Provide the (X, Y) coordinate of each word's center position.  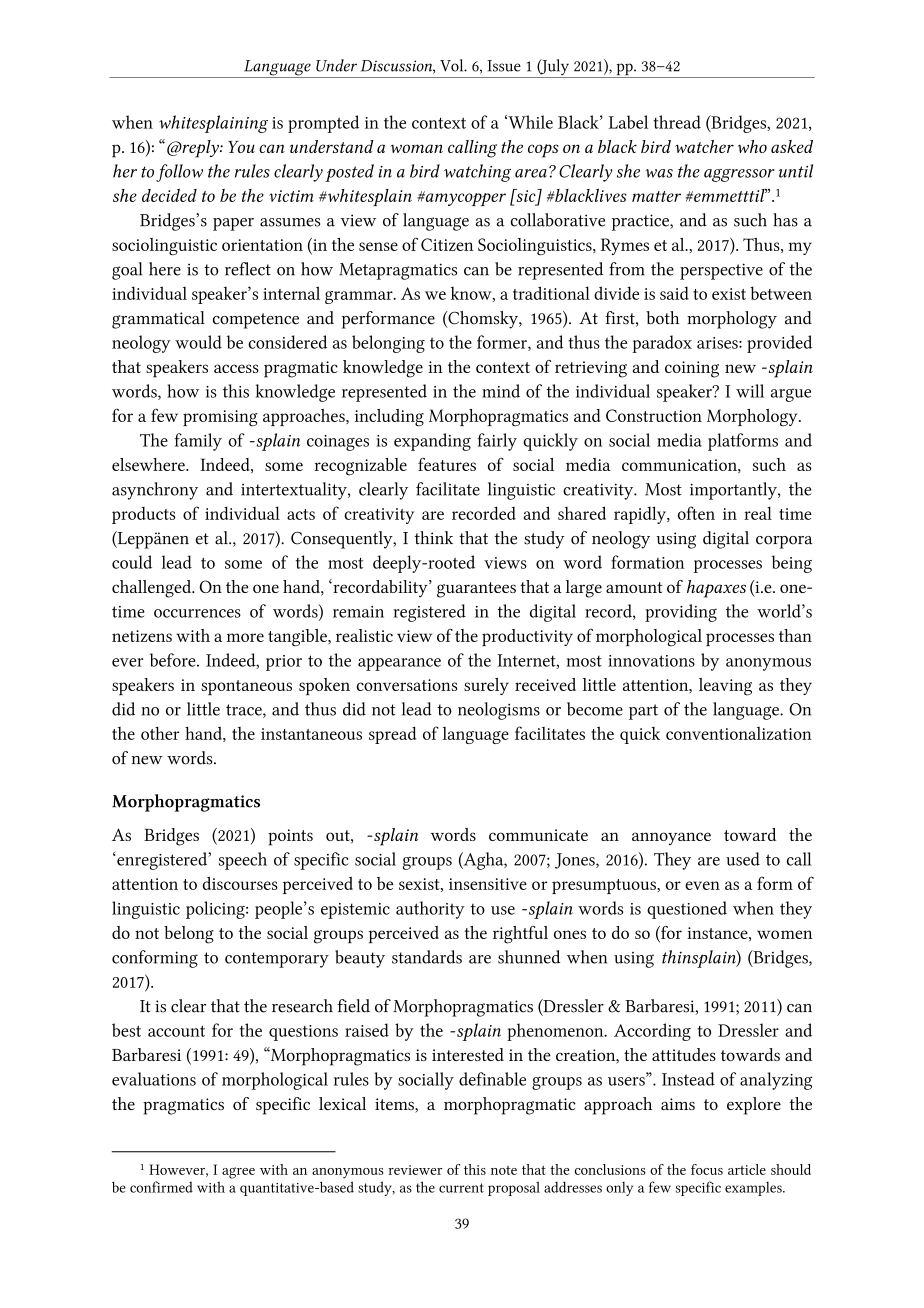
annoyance (671, 838)
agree (238, 1173)
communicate (538, 835)
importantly (734, 491)
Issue (504, 66)
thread (677, 122)
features (447, 464)
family (198, 442)
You (241, 147)
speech (243, 861)
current (461, 1188)
